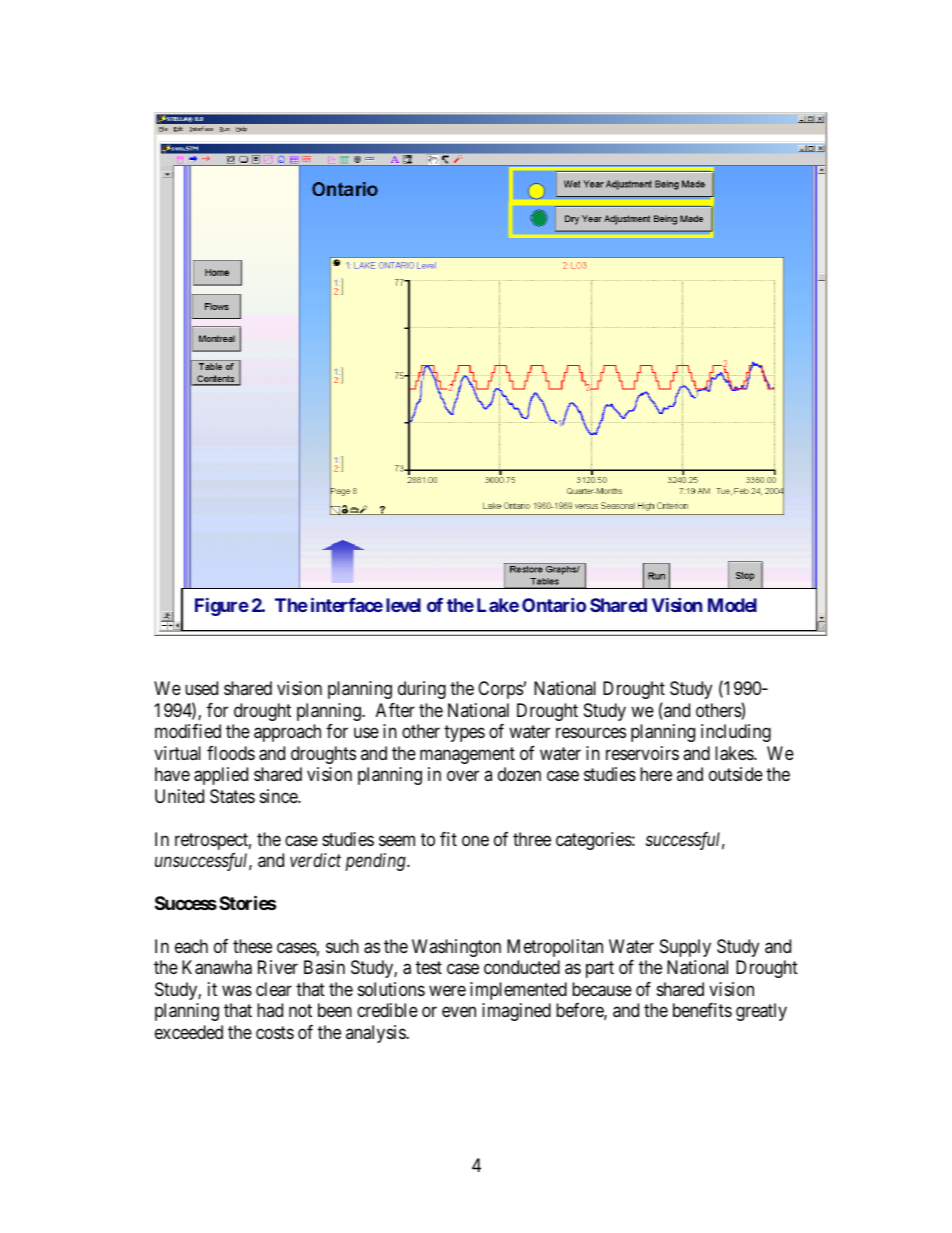 This screenshot has width=952, height=1233. I want to click on Model, so click(732, 605).
